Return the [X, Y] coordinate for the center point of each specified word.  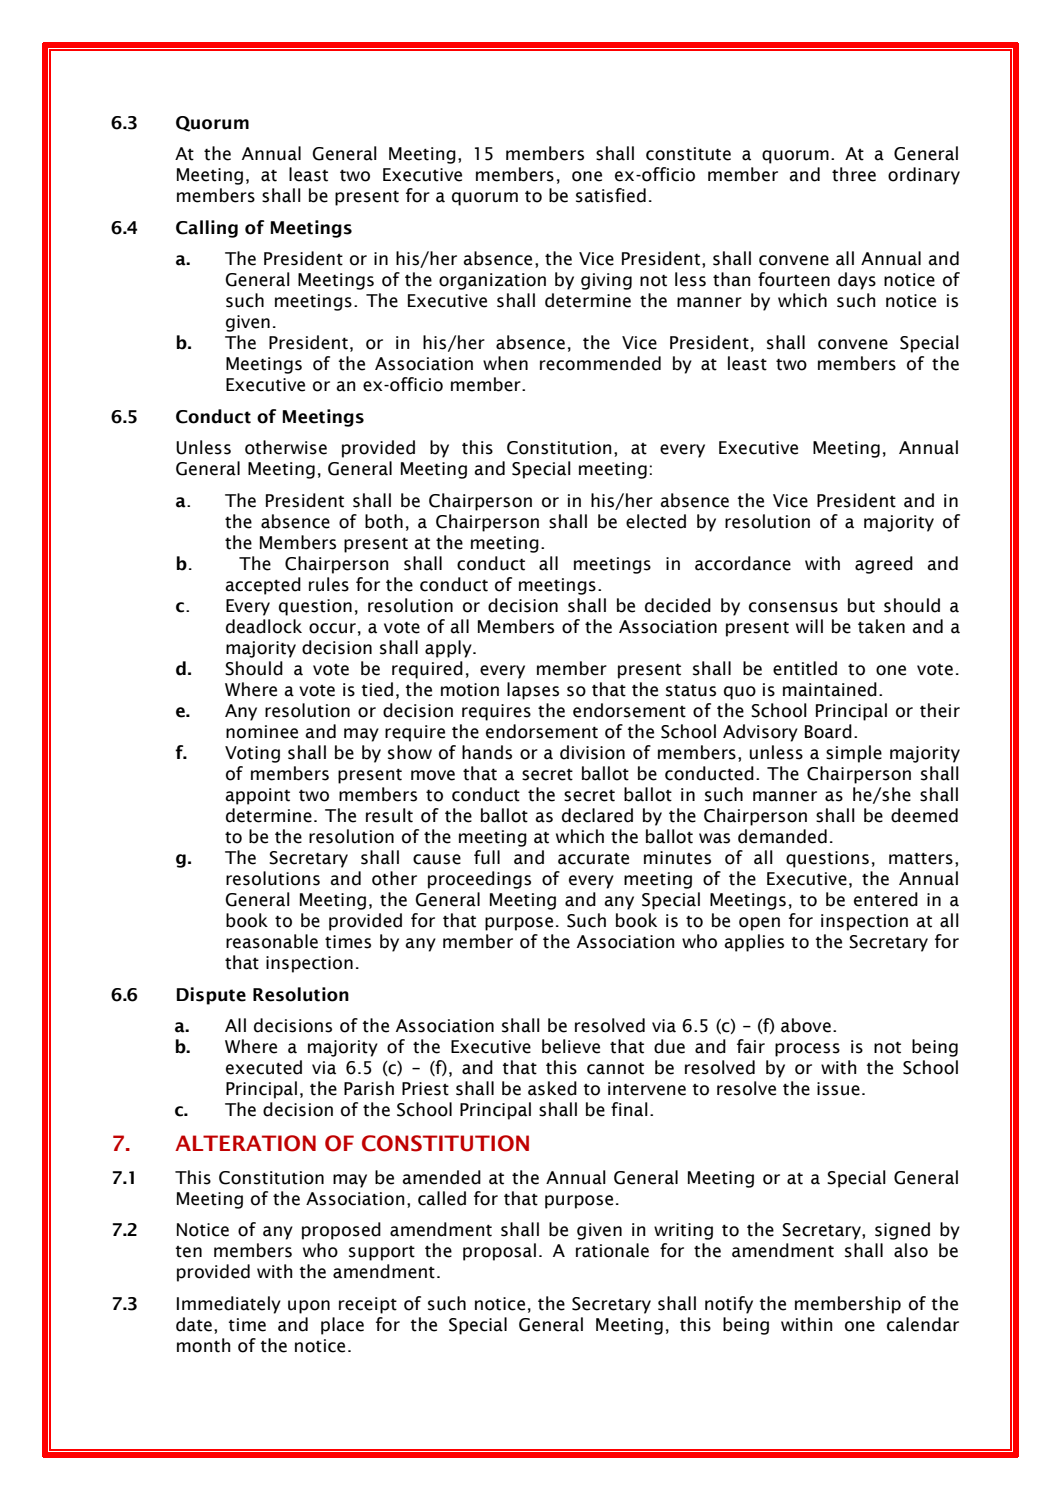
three [854, 174]
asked [552, 1088]
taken [881, 626]
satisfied [611, 195]
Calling [207, 229]
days [857, 281]
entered [886, 899]
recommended [600, 363]
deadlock [264, 626]
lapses [533, 691]
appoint [257, 796]
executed [264, 1067]
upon [309, 1307]
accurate [593, 858]
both [384, 521]
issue [838, 1089]
